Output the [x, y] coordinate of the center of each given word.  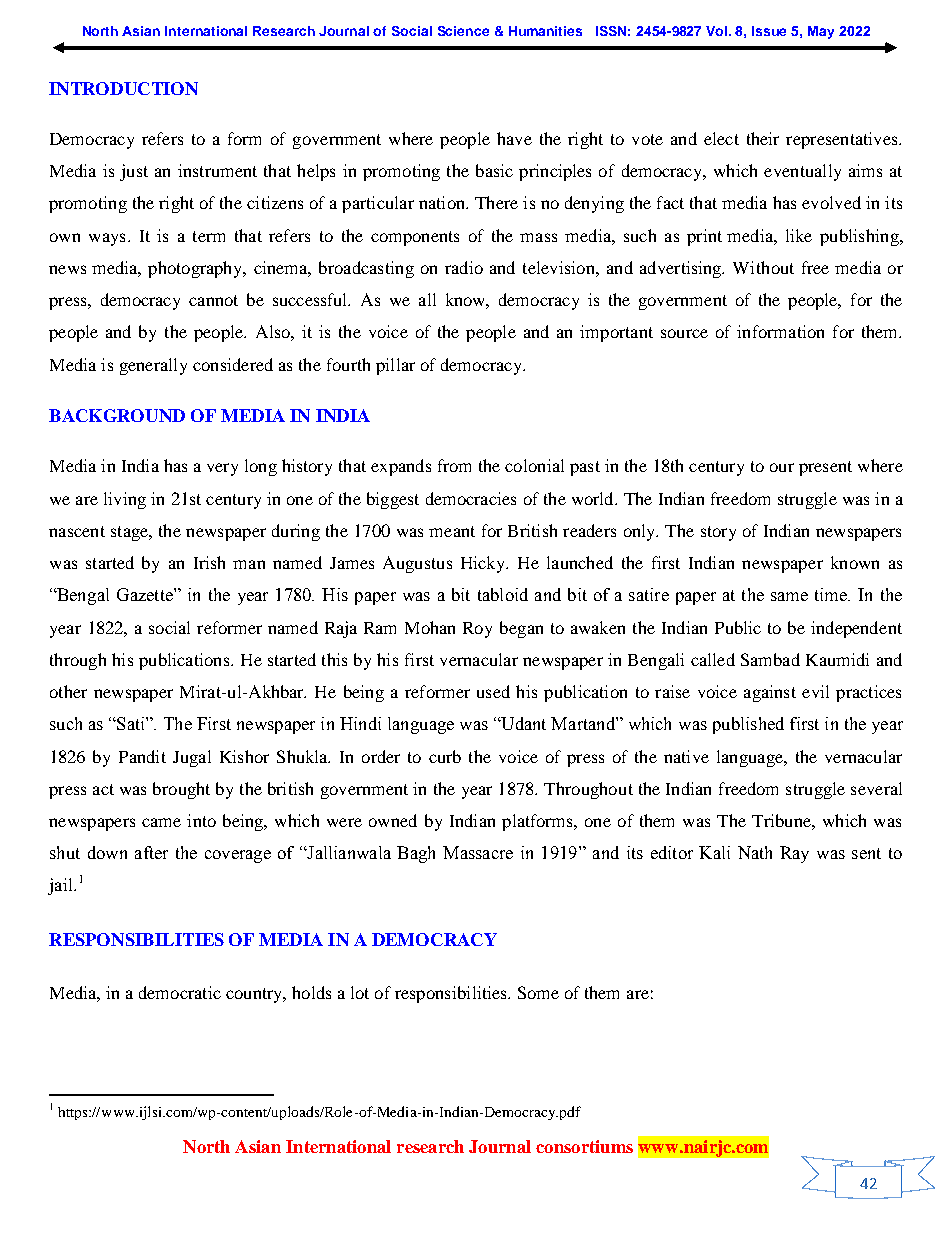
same [789, 596]
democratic [180, 992]
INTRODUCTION [123, 88]
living [125, 500]
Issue [769, 31]
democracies [471, 498]
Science [463, 31]
